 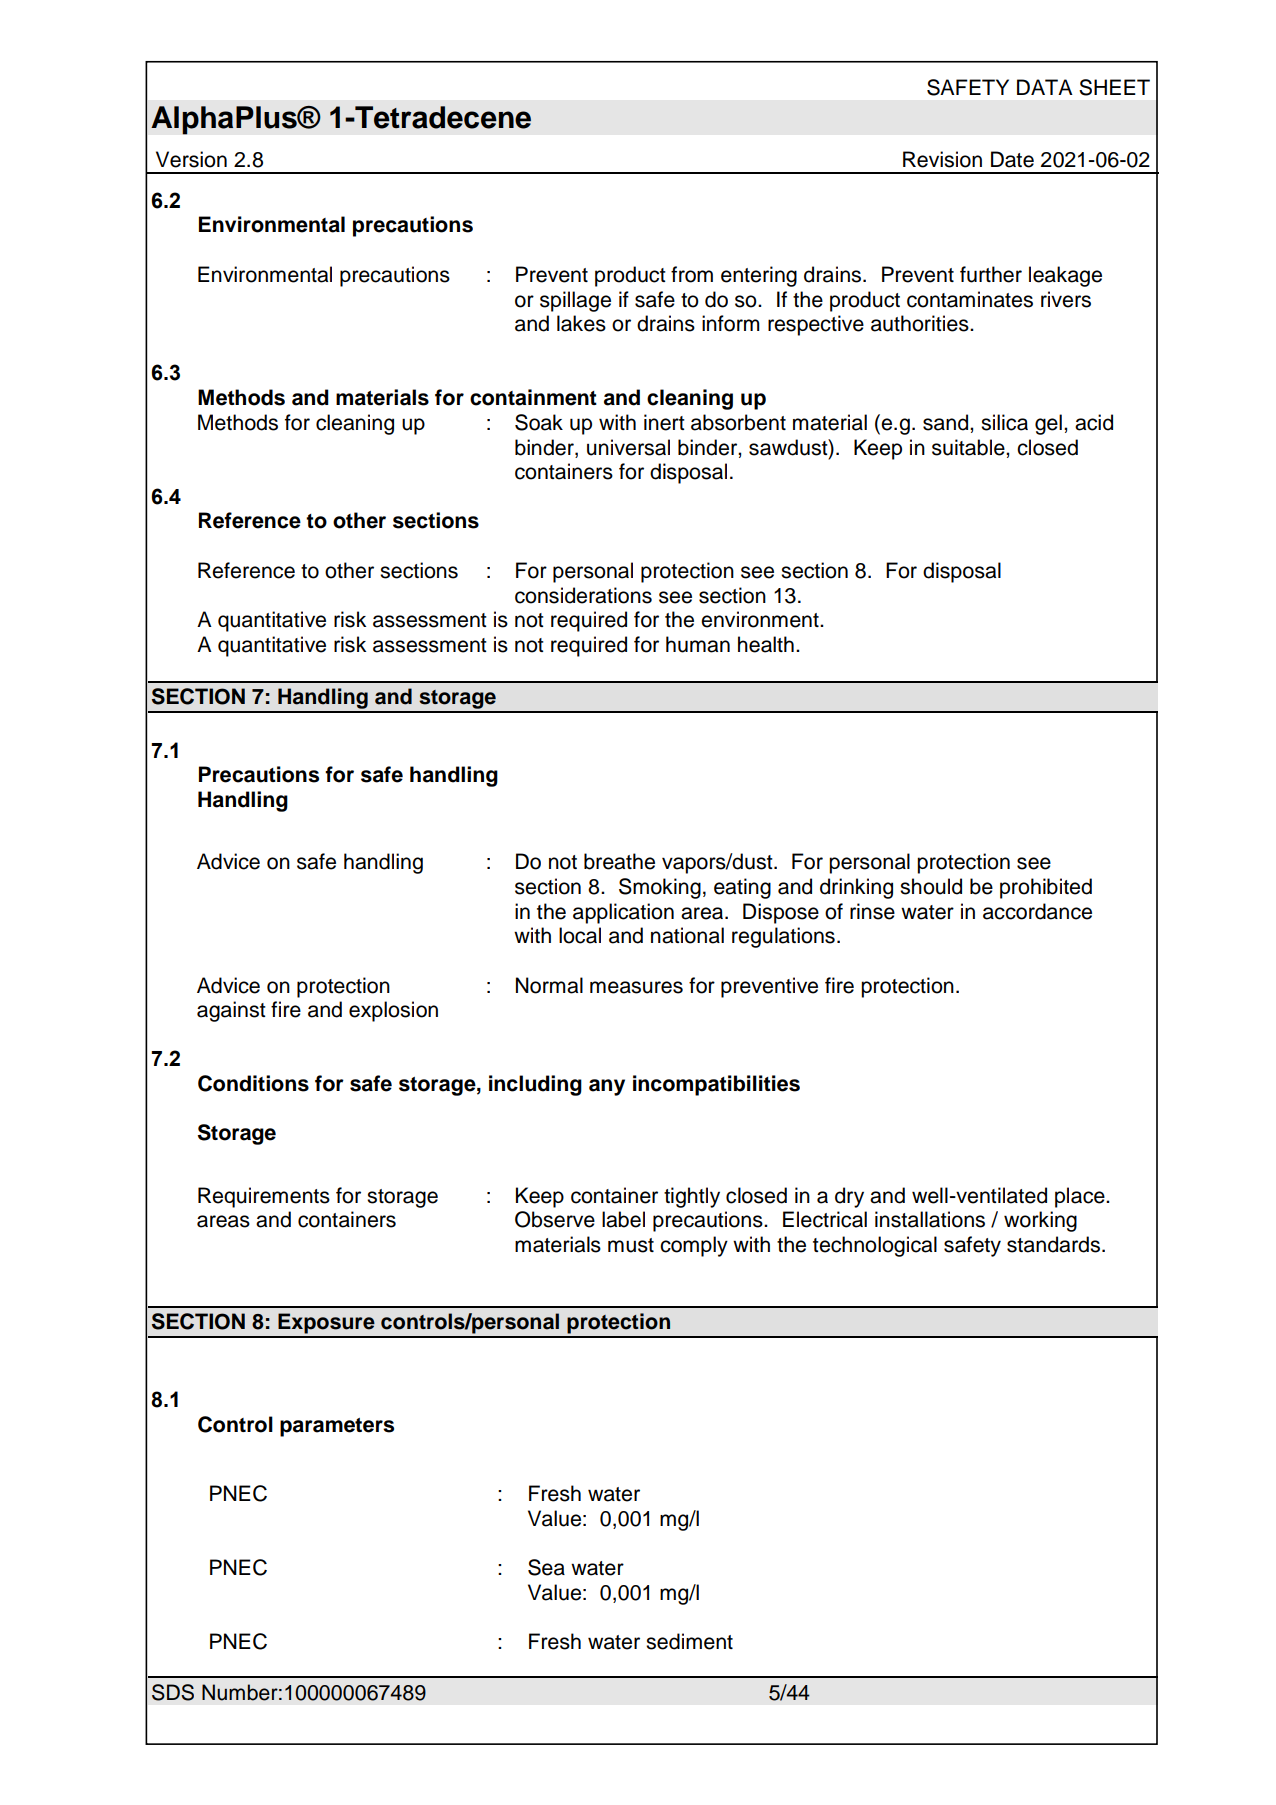 What do you see at coordinates (1012, 159) in the document?
I see `Date` at bounding box center [1012, 159].
